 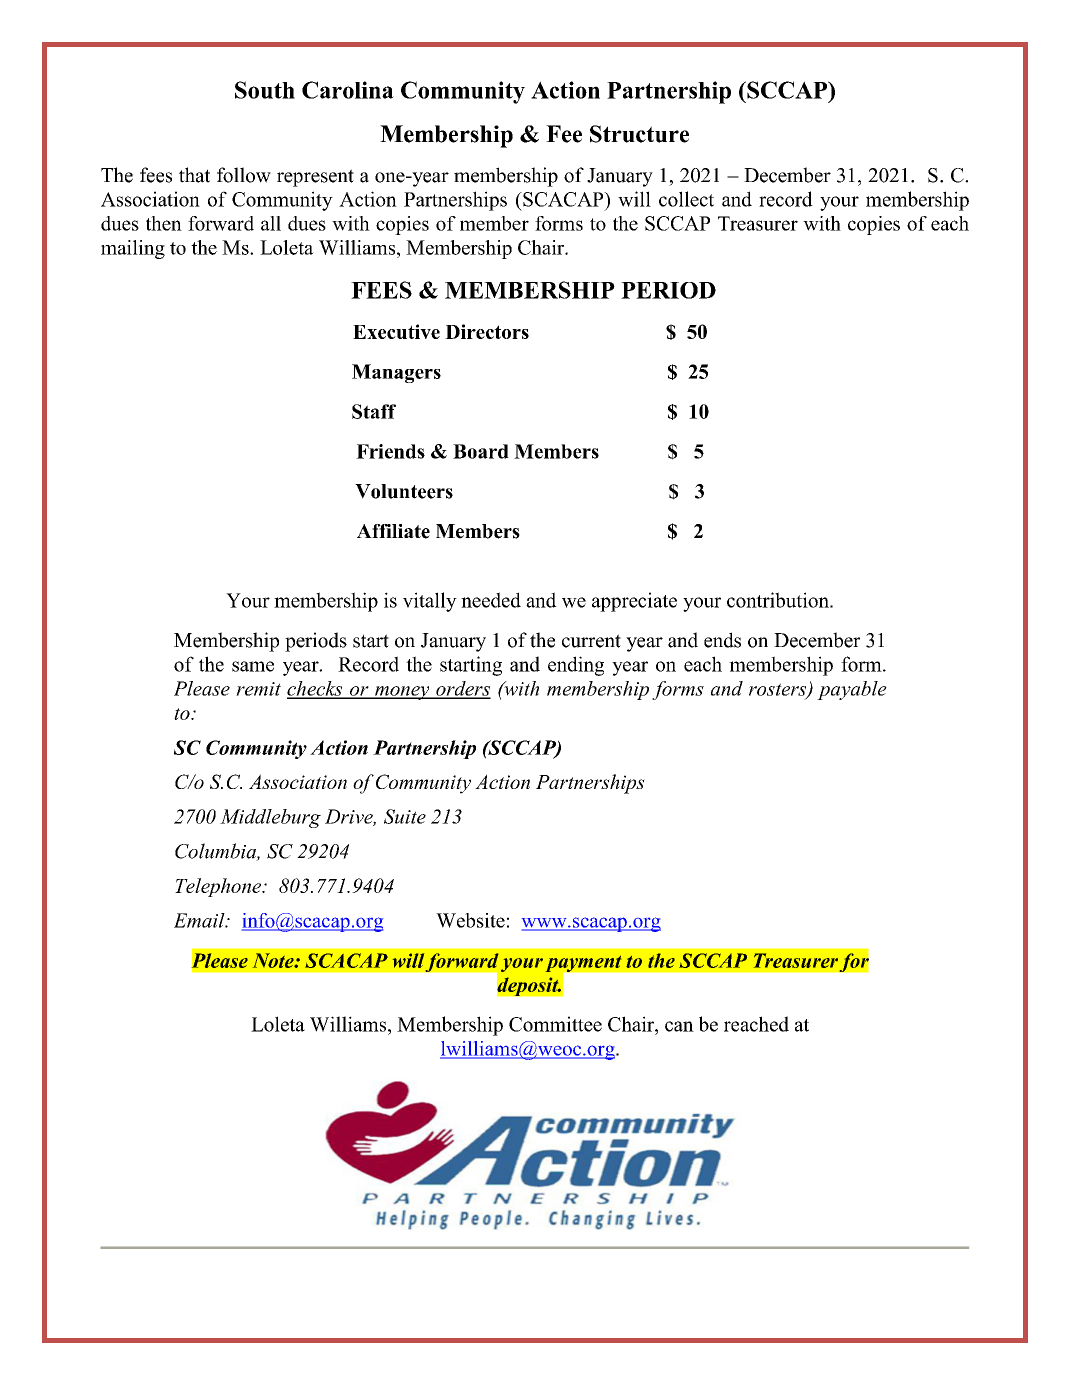 I want to click on remit, so click(x=258, y=689).
